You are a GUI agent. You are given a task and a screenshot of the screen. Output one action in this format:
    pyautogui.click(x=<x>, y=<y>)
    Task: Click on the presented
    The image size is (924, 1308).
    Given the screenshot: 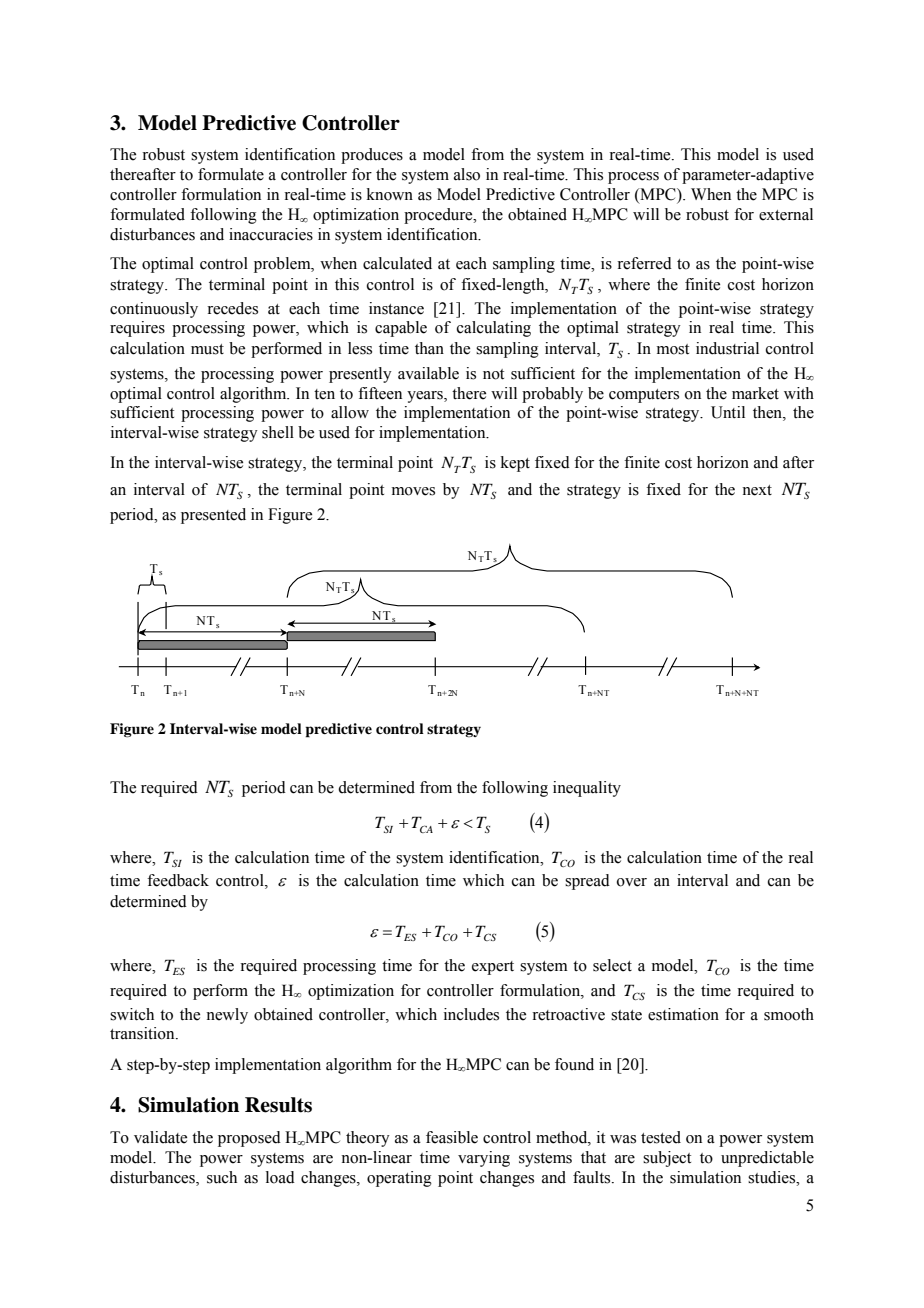 What is the action you would take?
    pyautogui.click(x=213, y=516)
